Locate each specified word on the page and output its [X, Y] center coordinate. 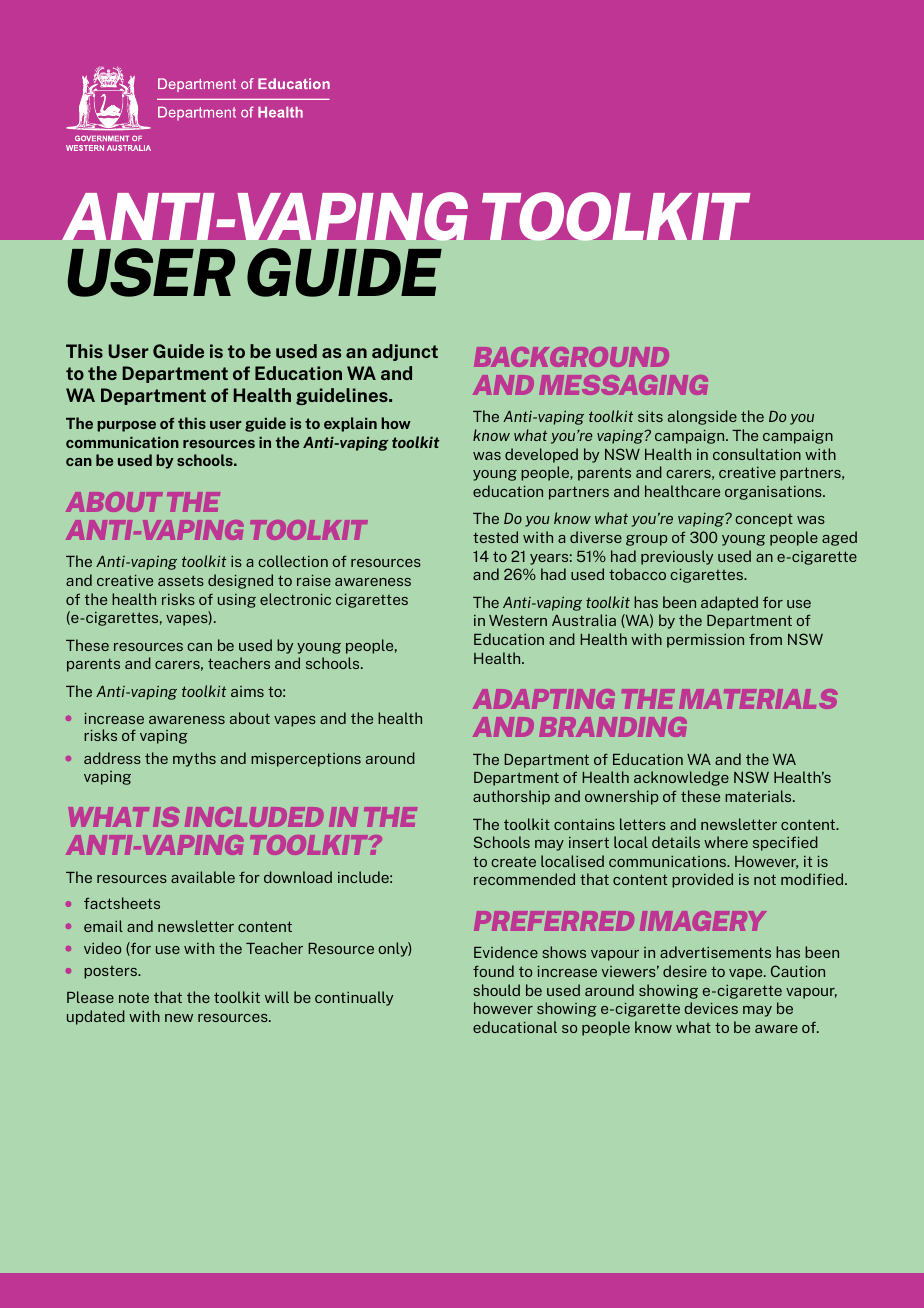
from [765, 639]
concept [764, 520]
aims [247, 691]
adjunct [405, 352]
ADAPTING [544, 699]
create [513, 862]
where [726, 842]
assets [181, 580]
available [203, 877]
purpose [126, 426]
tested [495, 537]
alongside [702, 417]
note [134, 998]
